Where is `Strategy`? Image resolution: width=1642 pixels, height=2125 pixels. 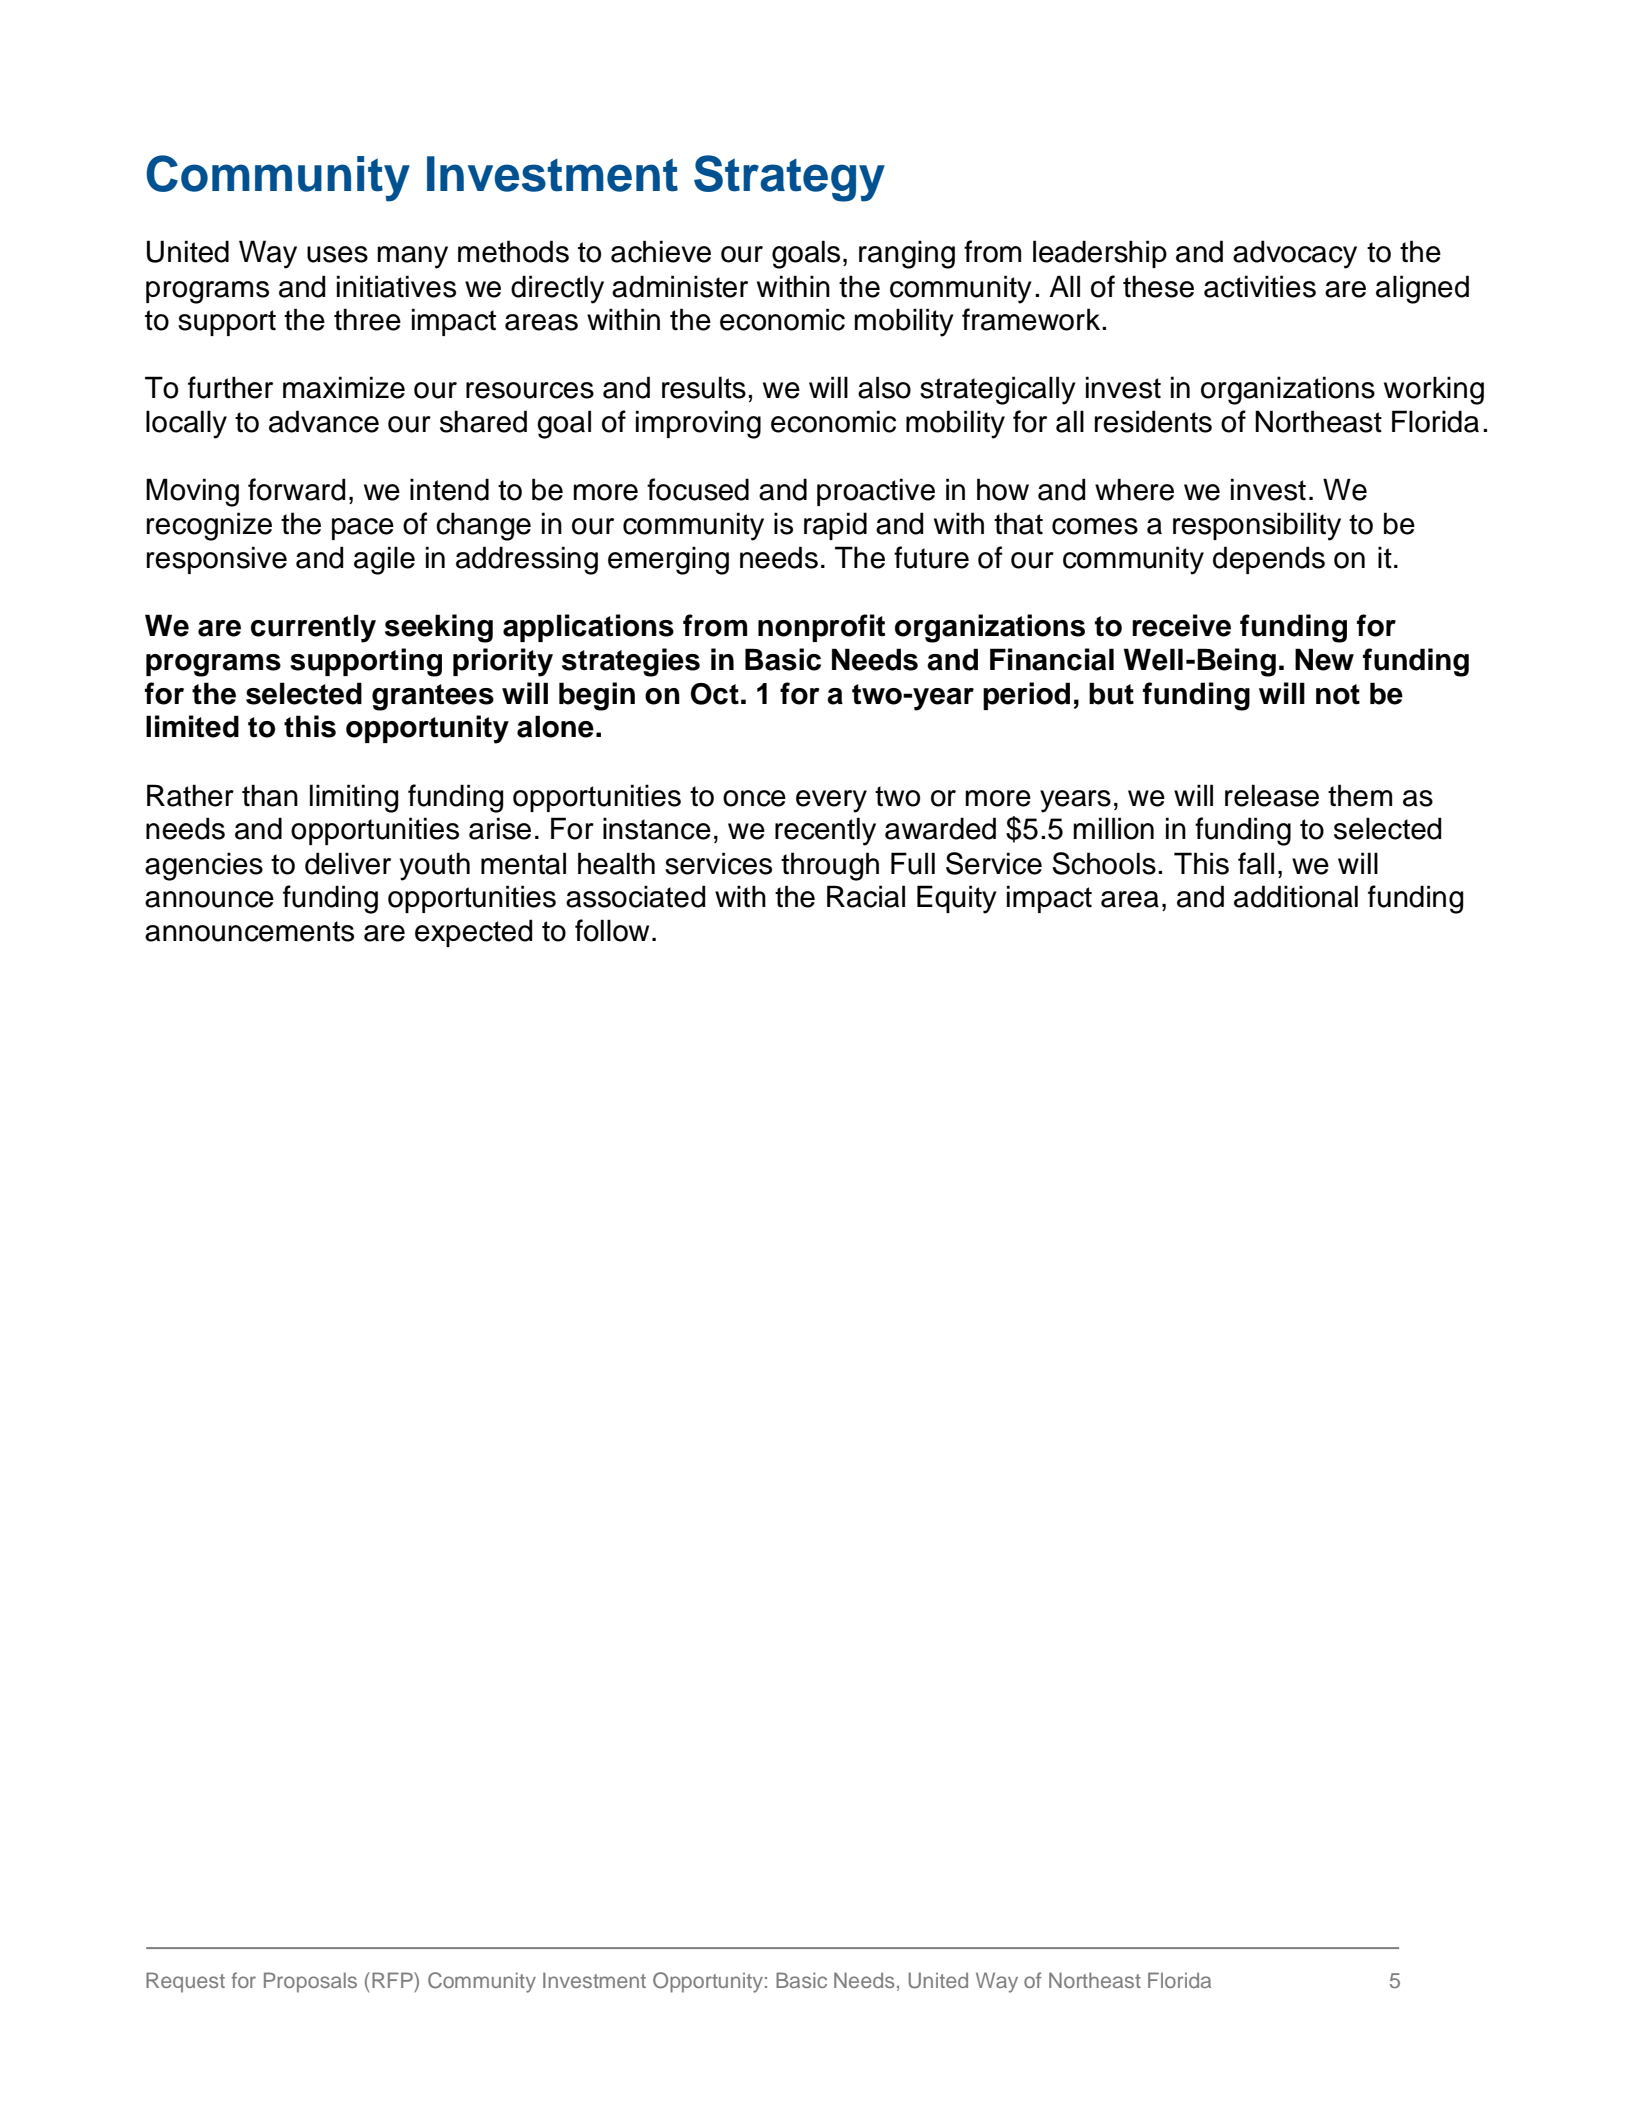 Strategy is located at coordinates (789, 178).
